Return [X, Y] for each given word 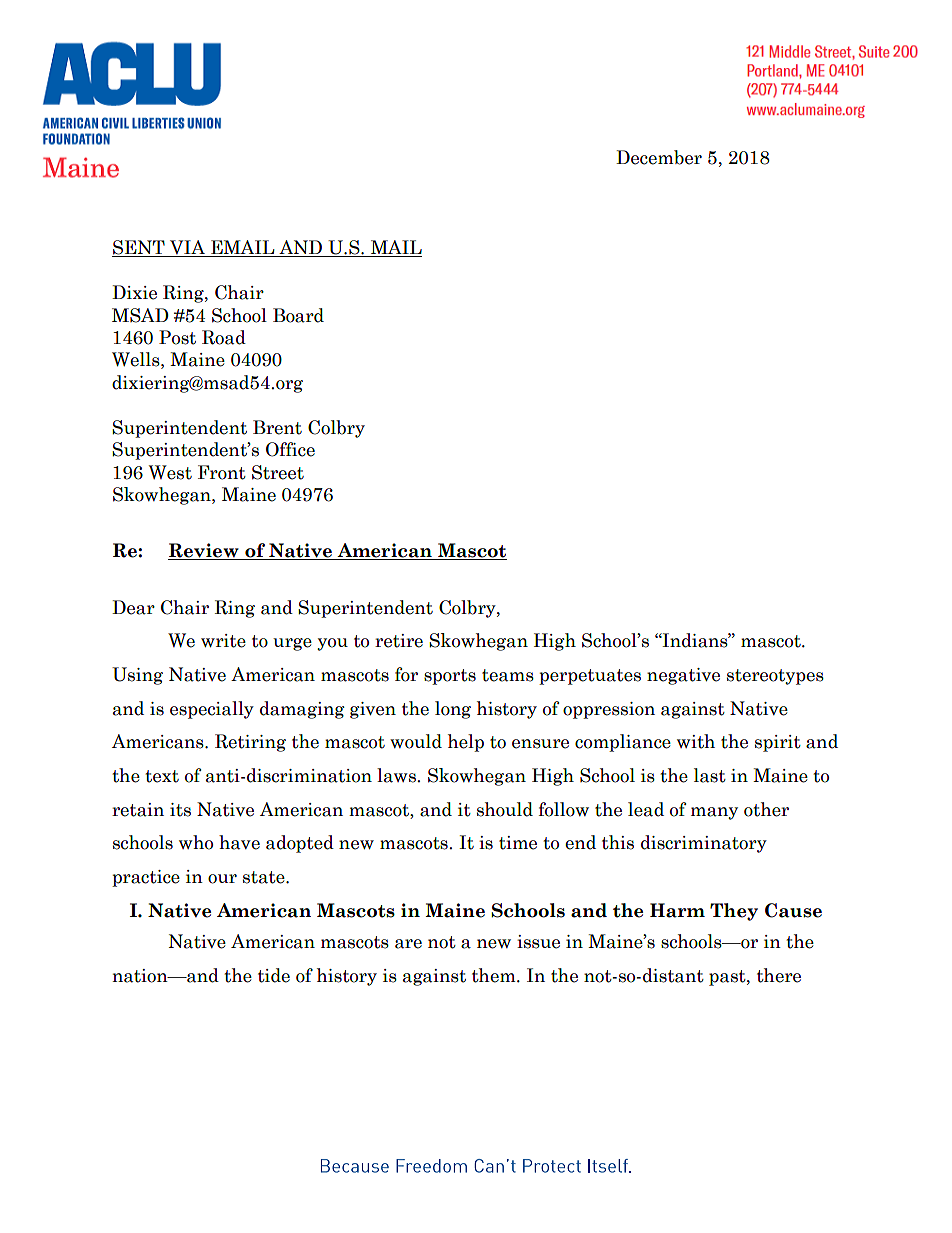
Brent [277, 427]
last [710, 775]
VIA [187, 248]
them [495, 975]
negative [683, 676]
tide [274, 975]
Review [204, 551]
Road [224, 337]
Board [298, 315]
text [162, 776]
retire [399, 641]
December [659, 157]
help [466, 743]
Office [290, 449]
